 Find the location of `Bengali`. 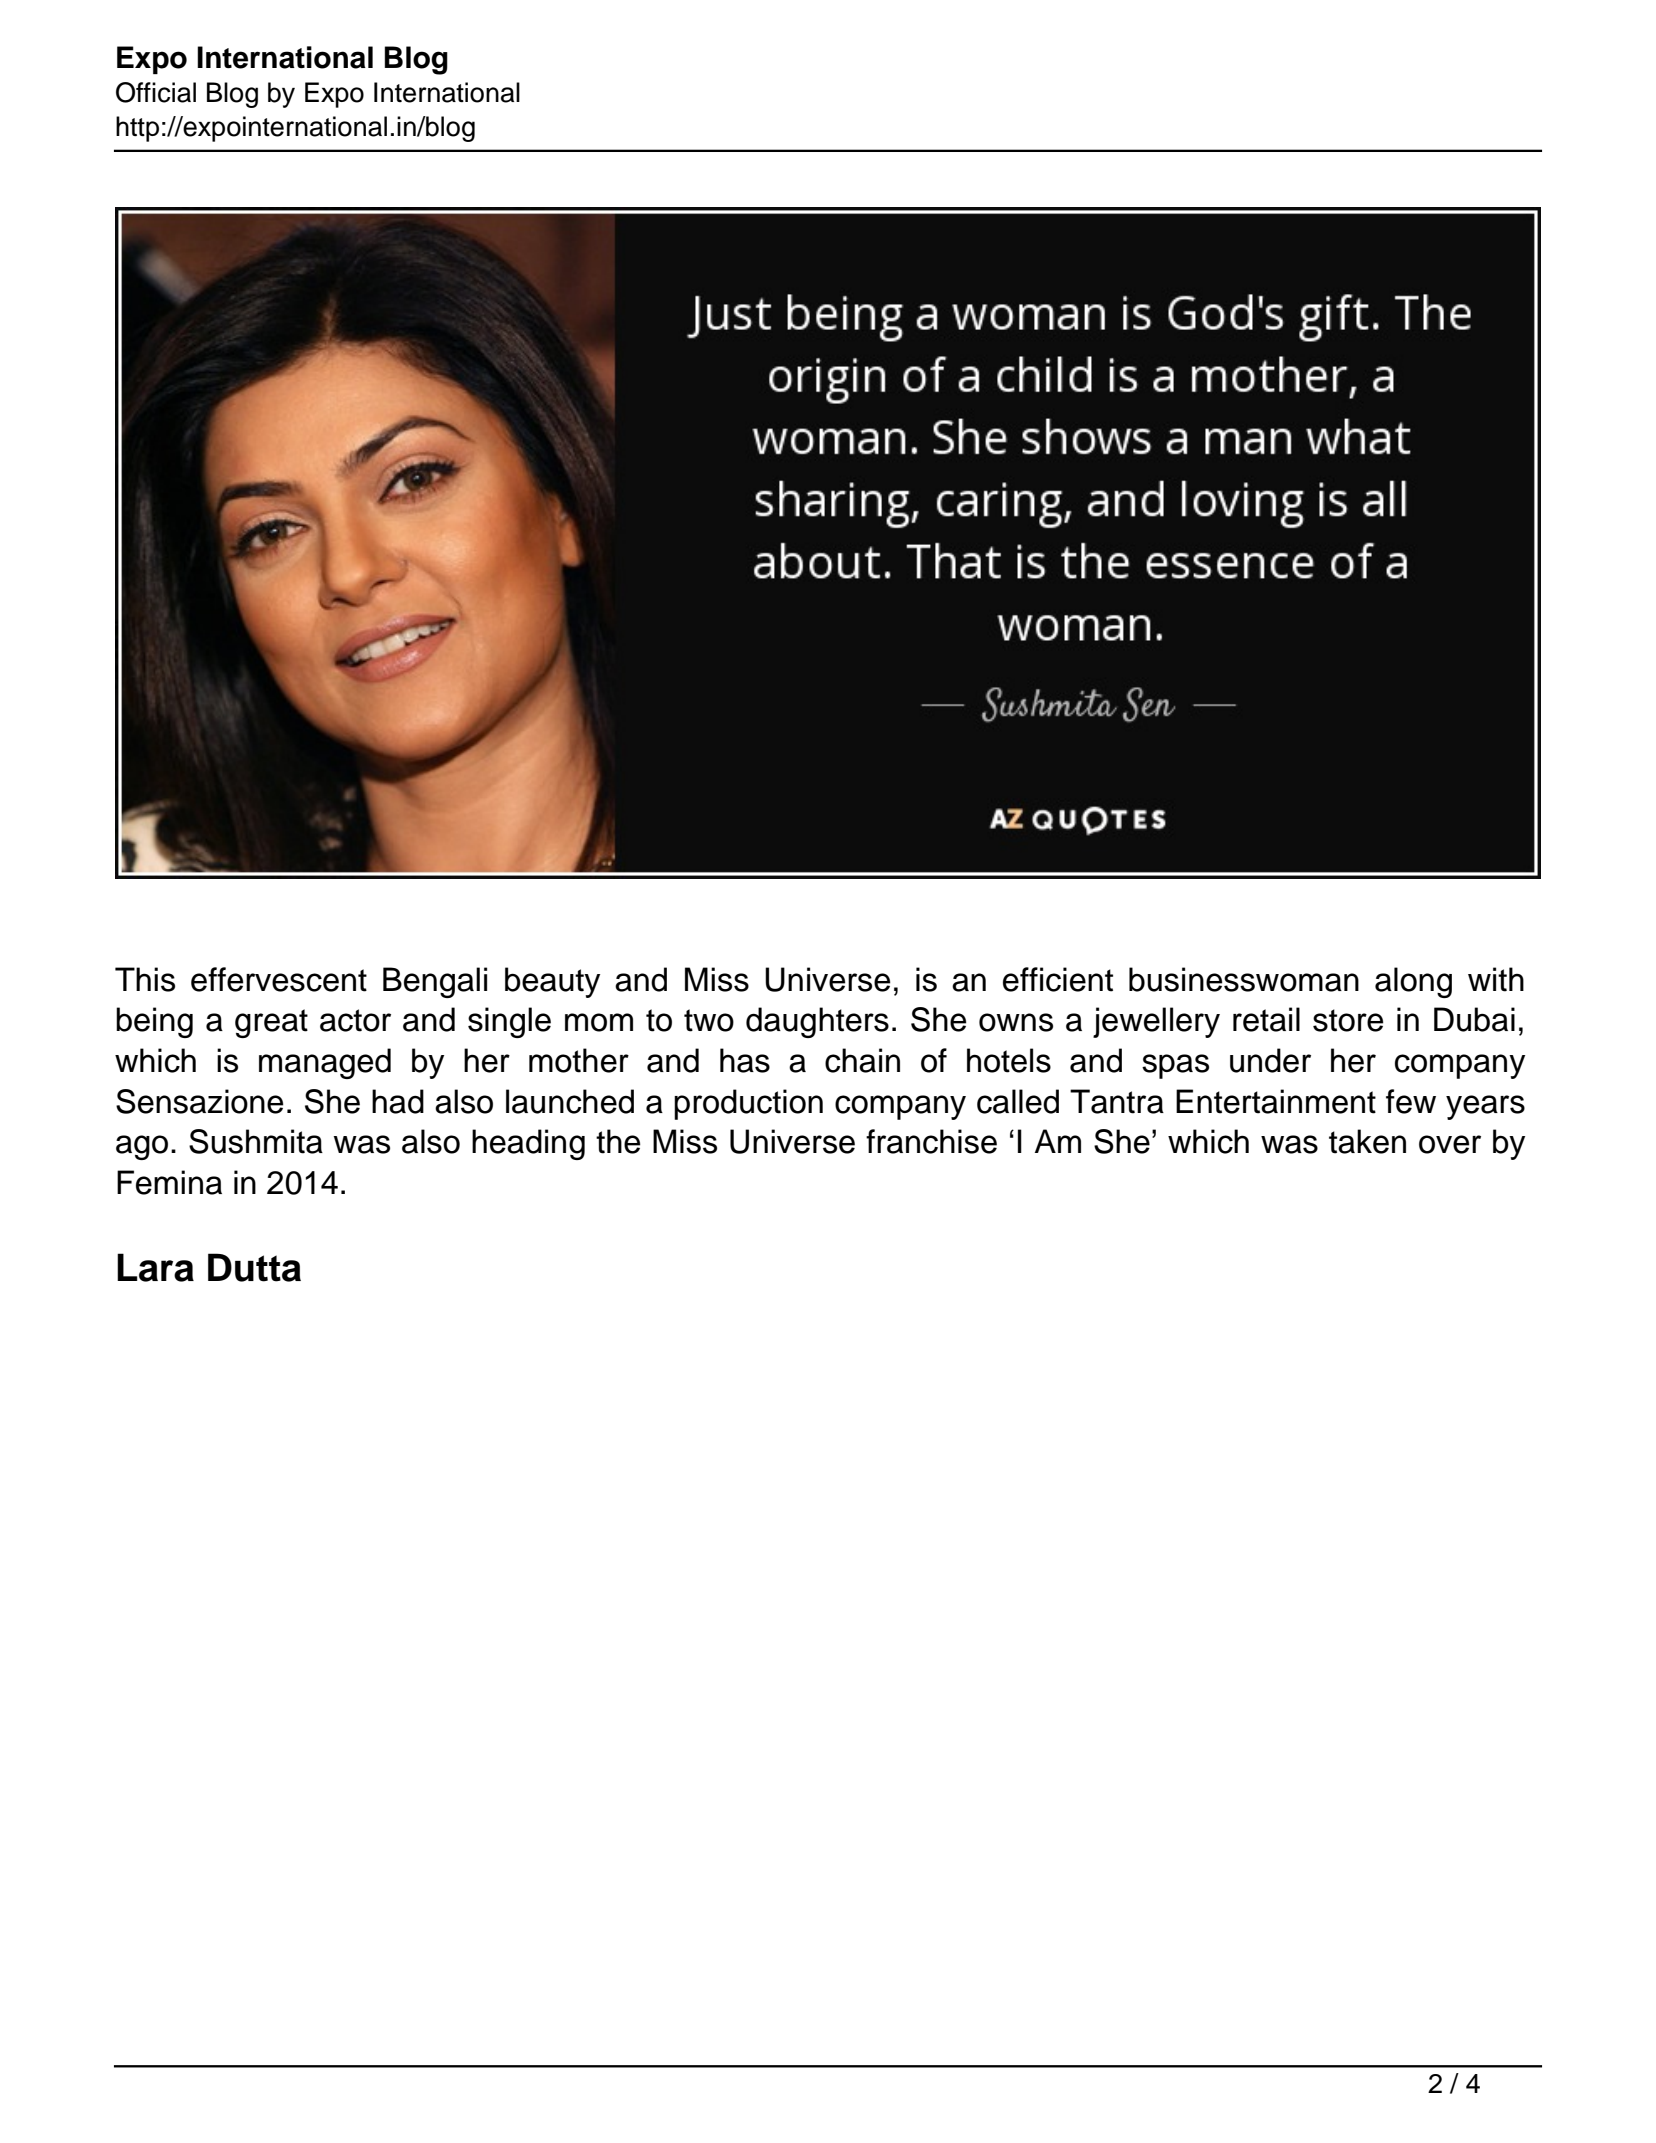

Bengali is located at coordinates (435, 982).
